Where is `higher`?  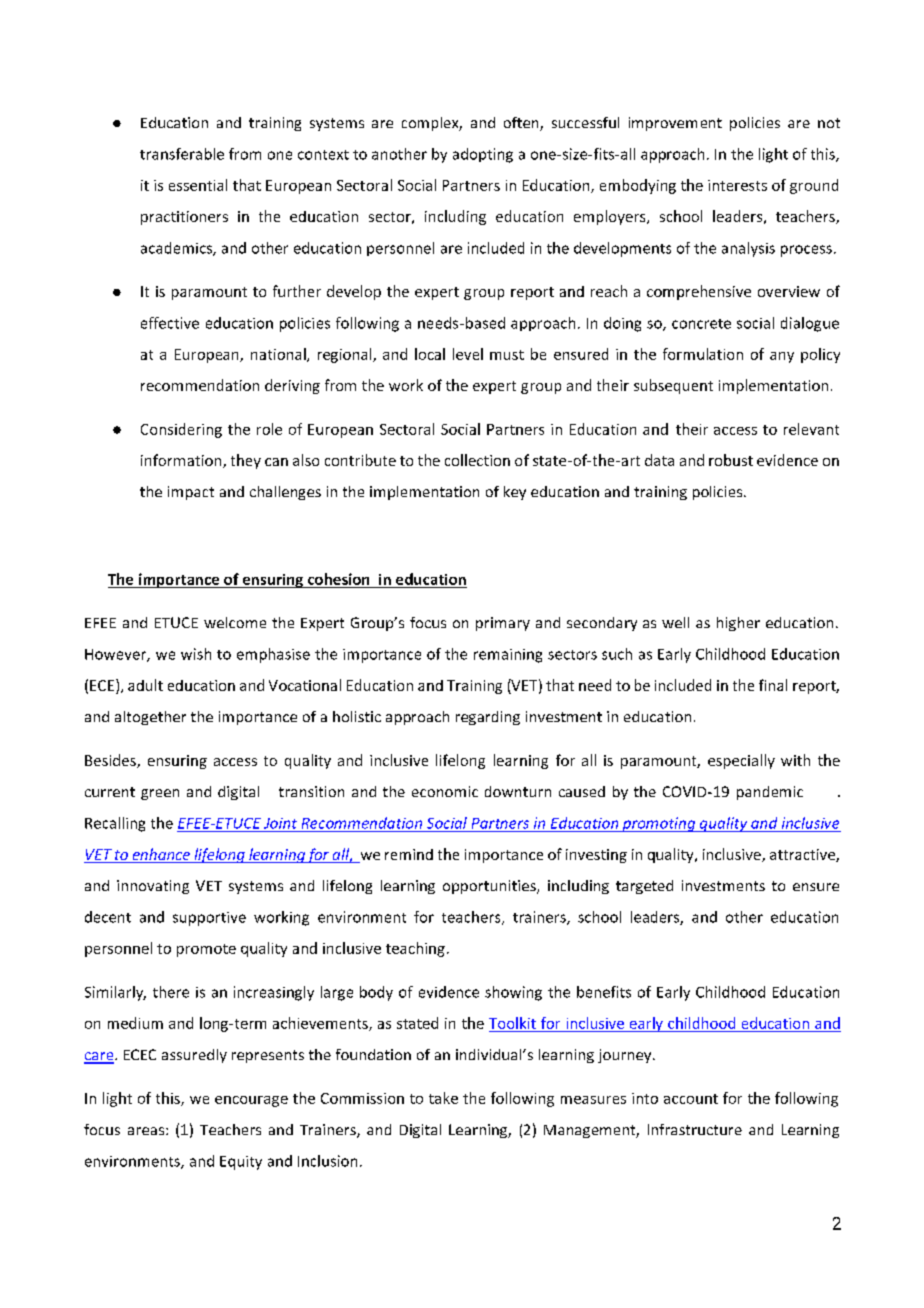 higher is located at coordinates (738, 624).
